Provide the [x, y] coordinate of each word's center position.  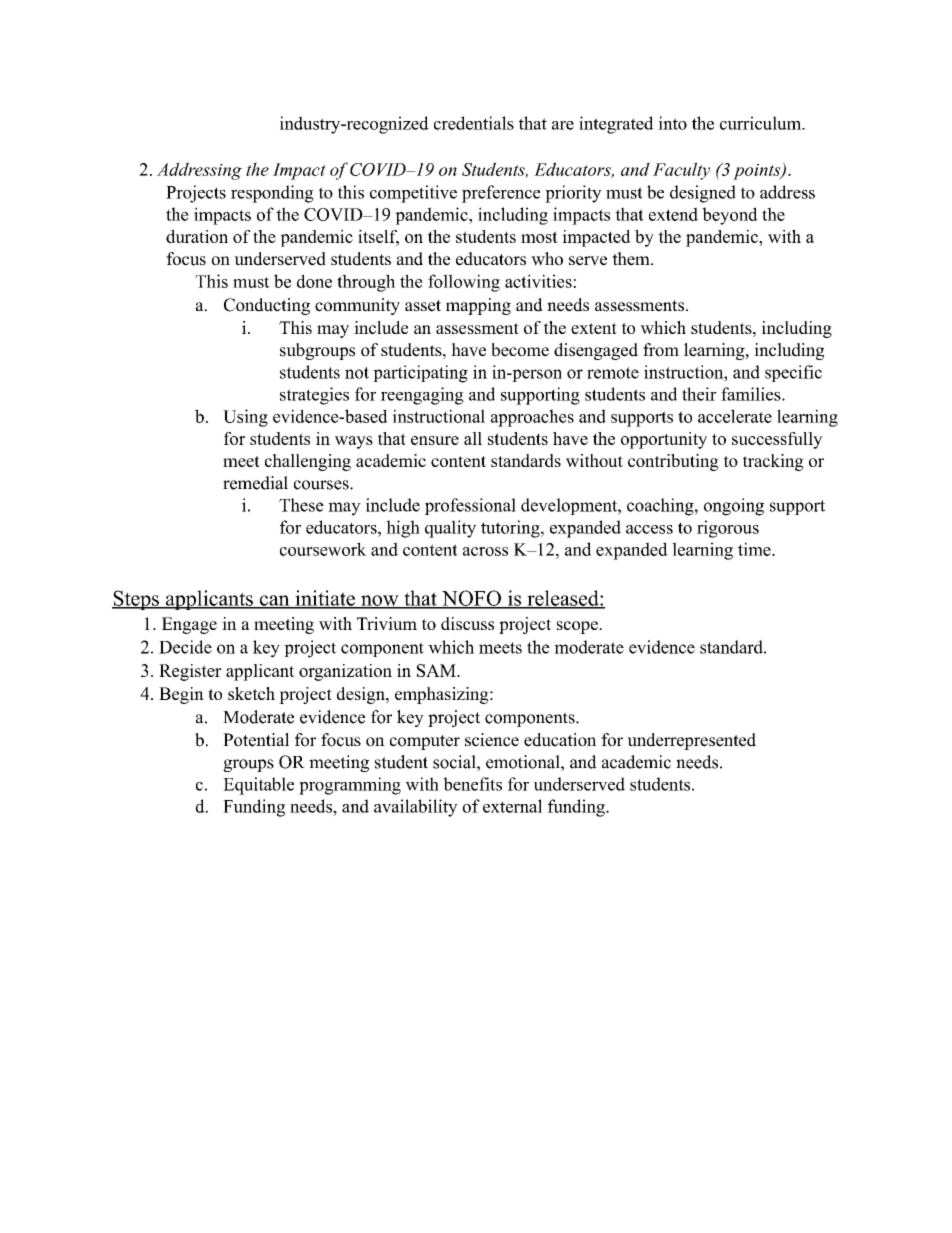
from [661, 350]
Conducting [267, 306]
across [485, 551]
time [755, 549]
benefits [472, 784]
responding [272, 194]
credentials [474, 123]
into [672, 123]
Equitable [258, 786]
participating [420, 374]
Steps [136, 600]
